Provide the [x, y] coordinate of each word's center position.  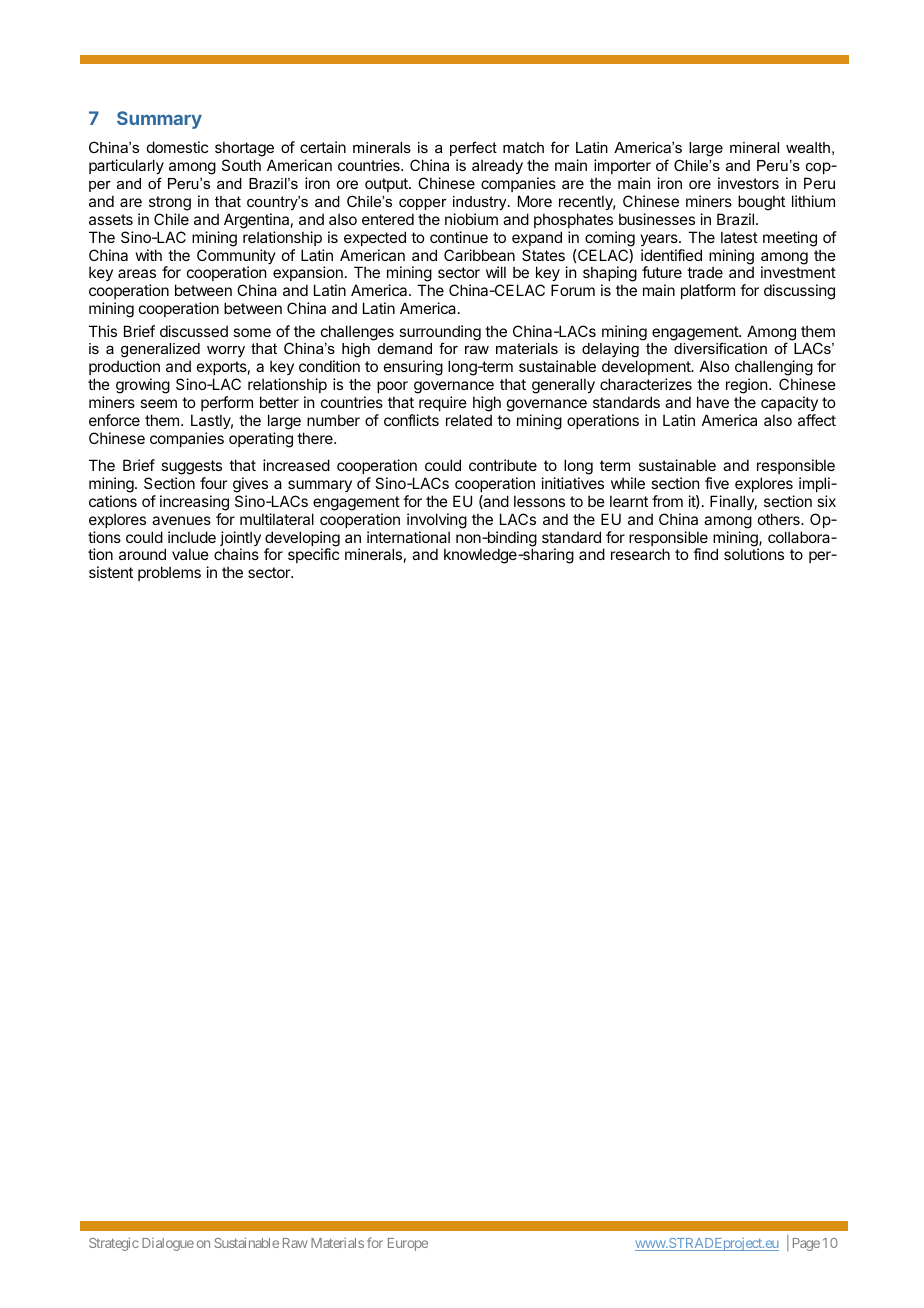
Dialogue [168, 1244]
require [443, 403]
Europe [408, 1244]
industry [481, 203]
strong [170, 203]
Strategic [114, 1244]
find [705, 554]
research [640, 554]
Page [806, 1244]
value [190, 554]
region [748, 387]
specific [313, 555]
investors [748, 183]
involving [437, 521]
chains [236, 554]
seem [158, 403]
